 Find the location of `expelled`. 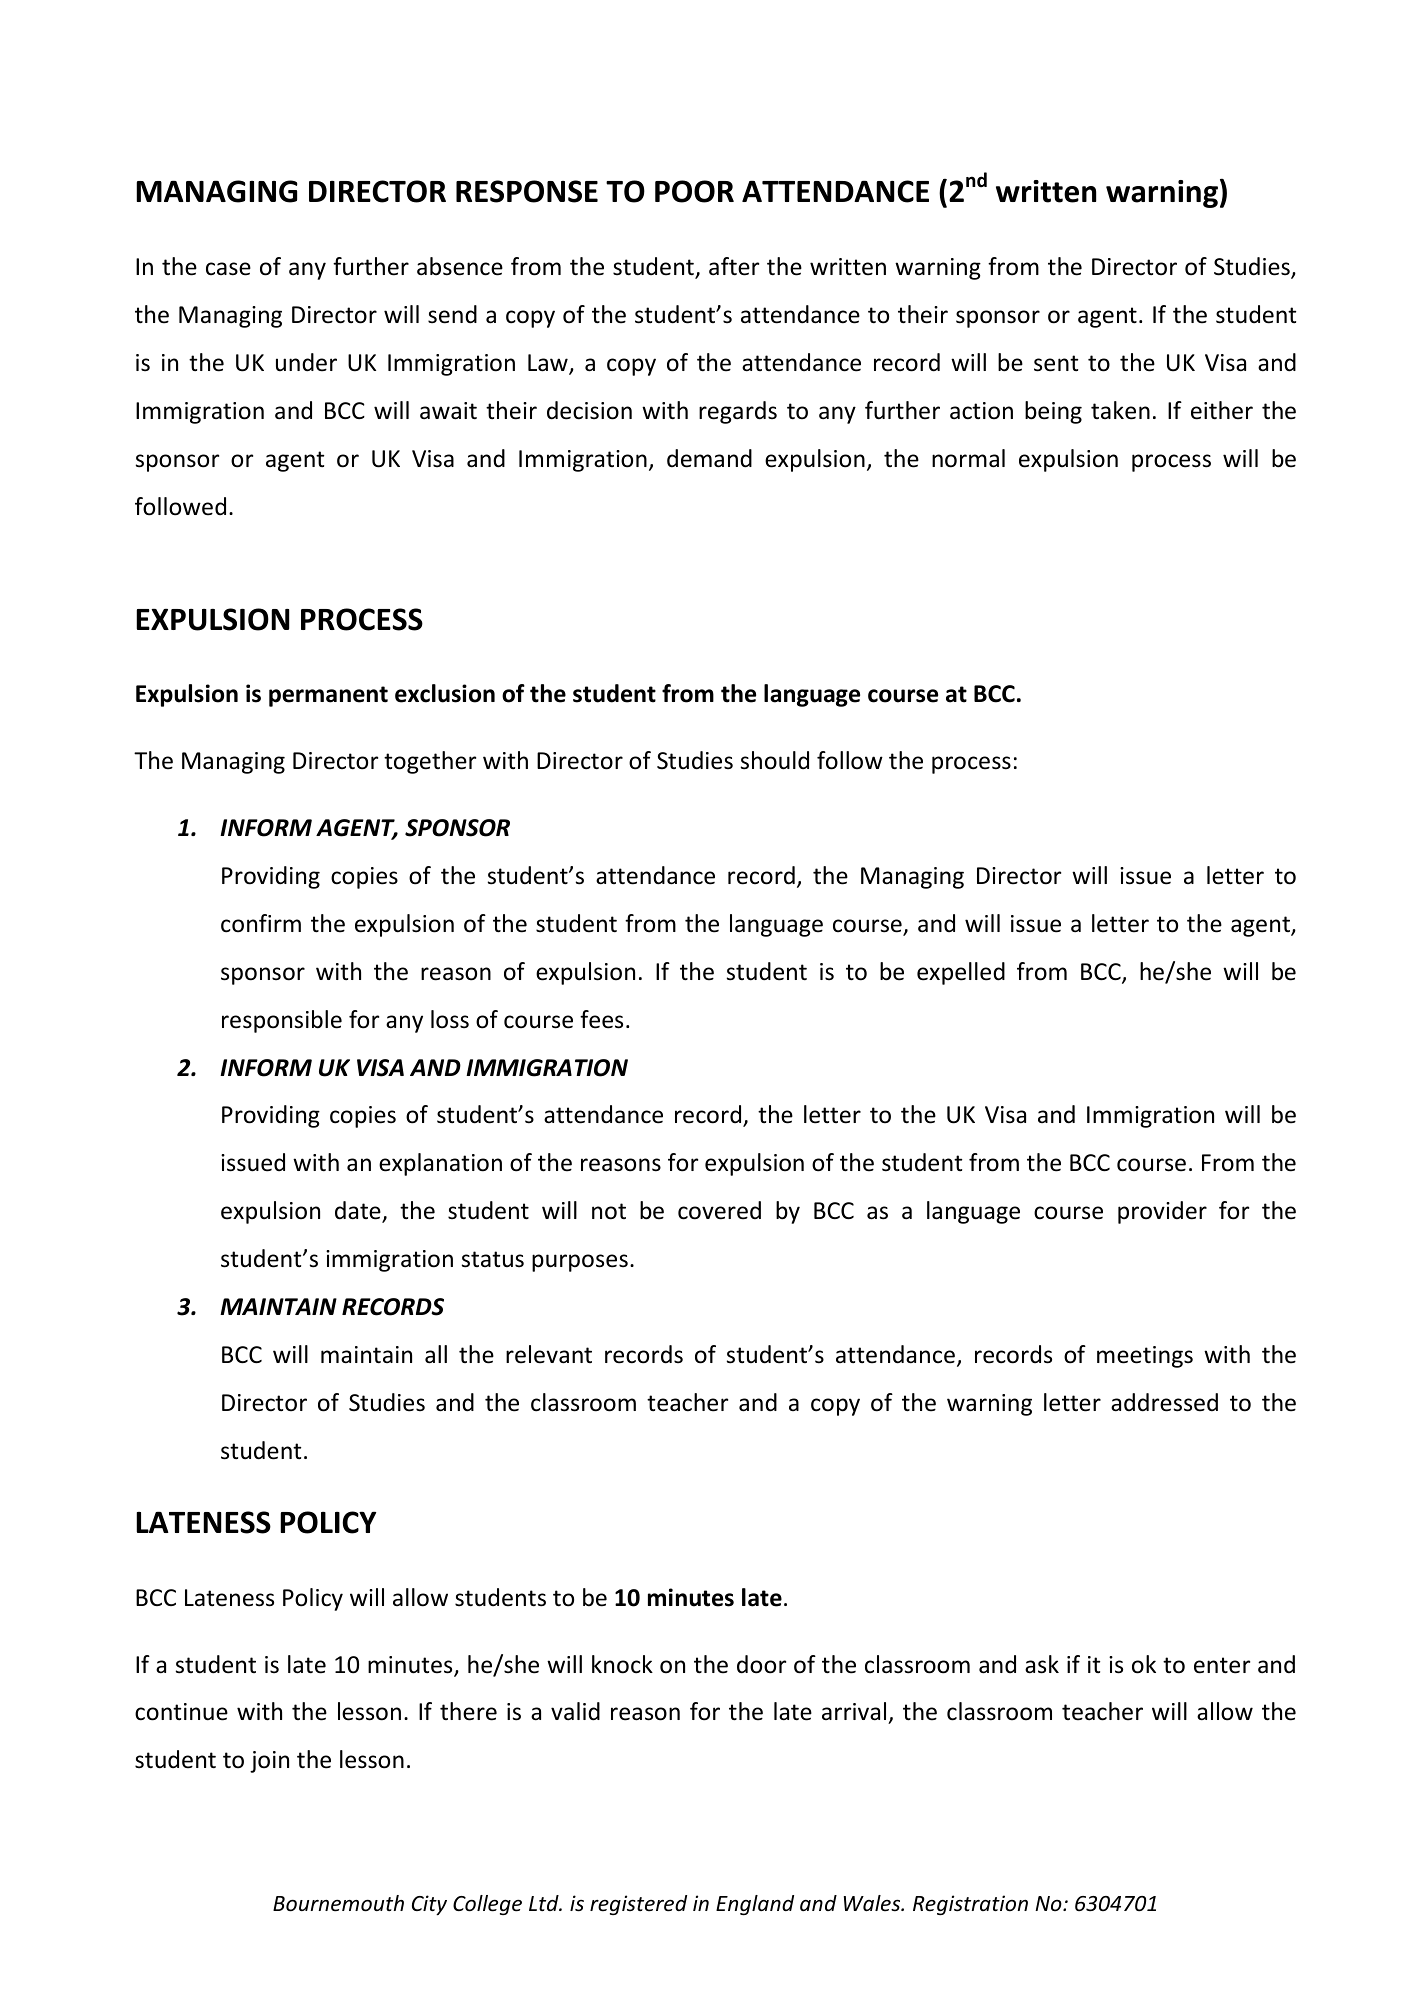

expelled is located at coordinates (961, 973).
